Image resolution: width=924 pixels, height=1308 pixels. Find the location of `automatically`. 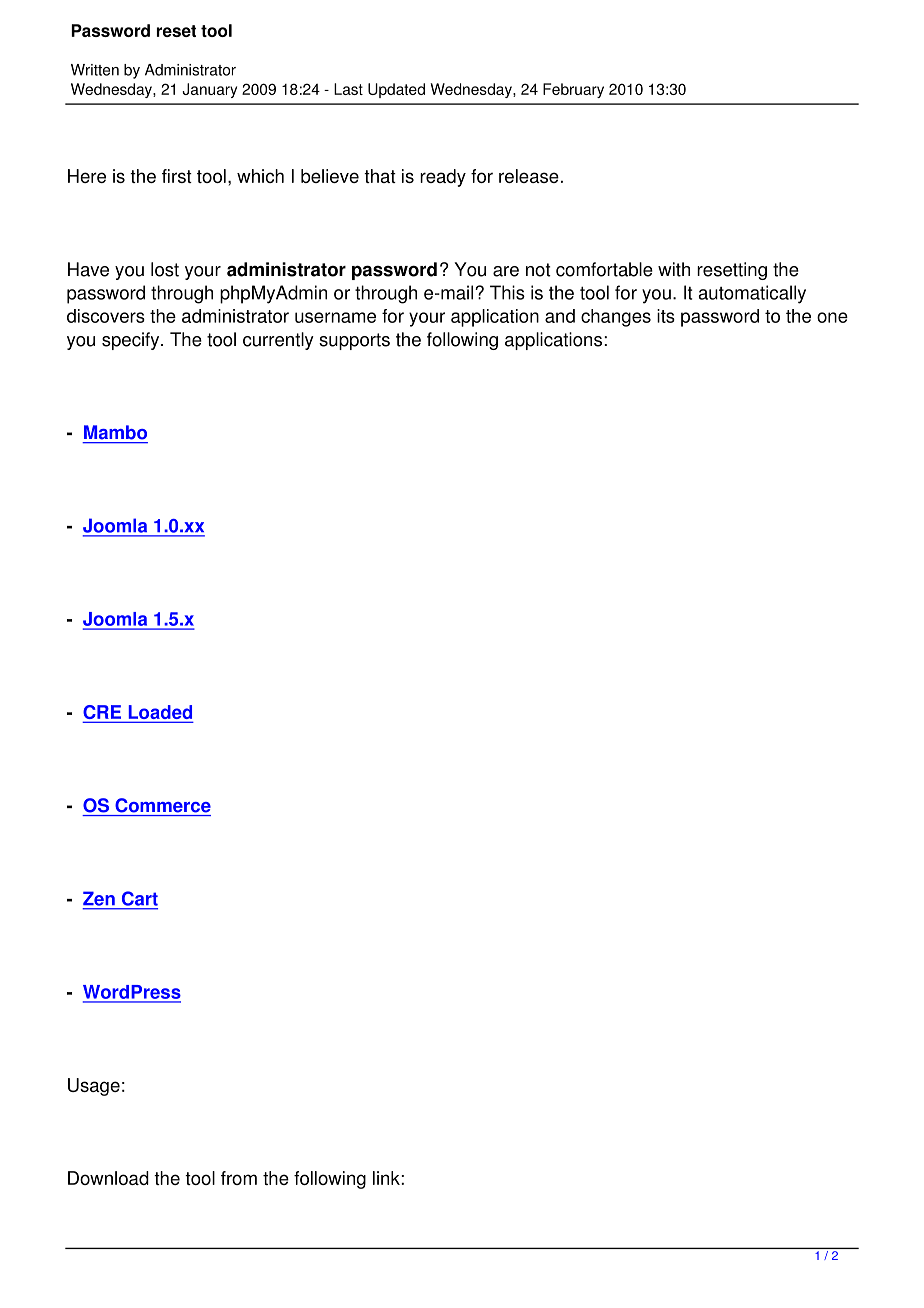

automatically is located at coordinates (752, 294).
